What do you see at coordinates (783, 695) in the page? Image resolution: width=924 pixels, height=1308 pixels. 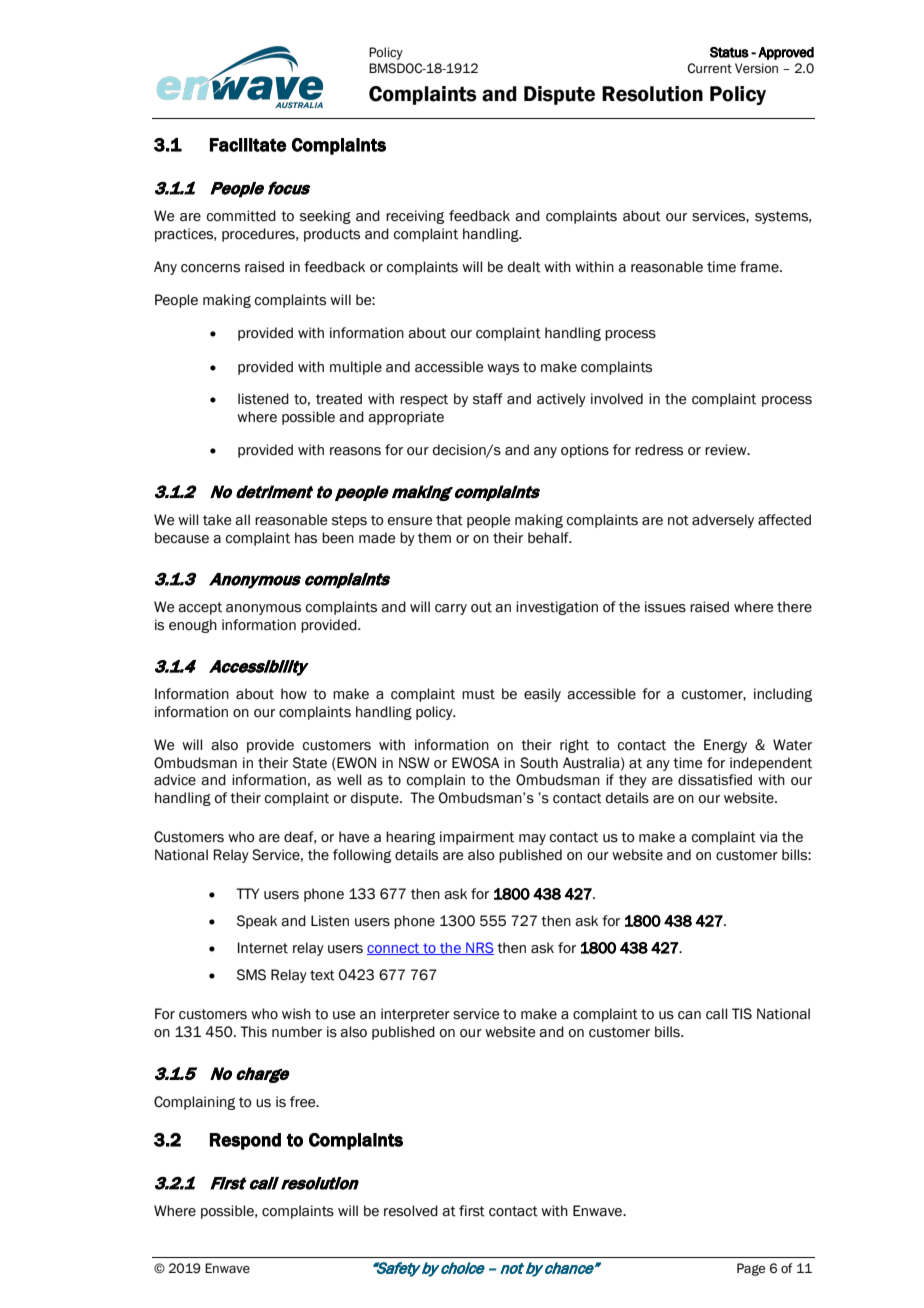 I see `including` at bounding box center [783, 695].
